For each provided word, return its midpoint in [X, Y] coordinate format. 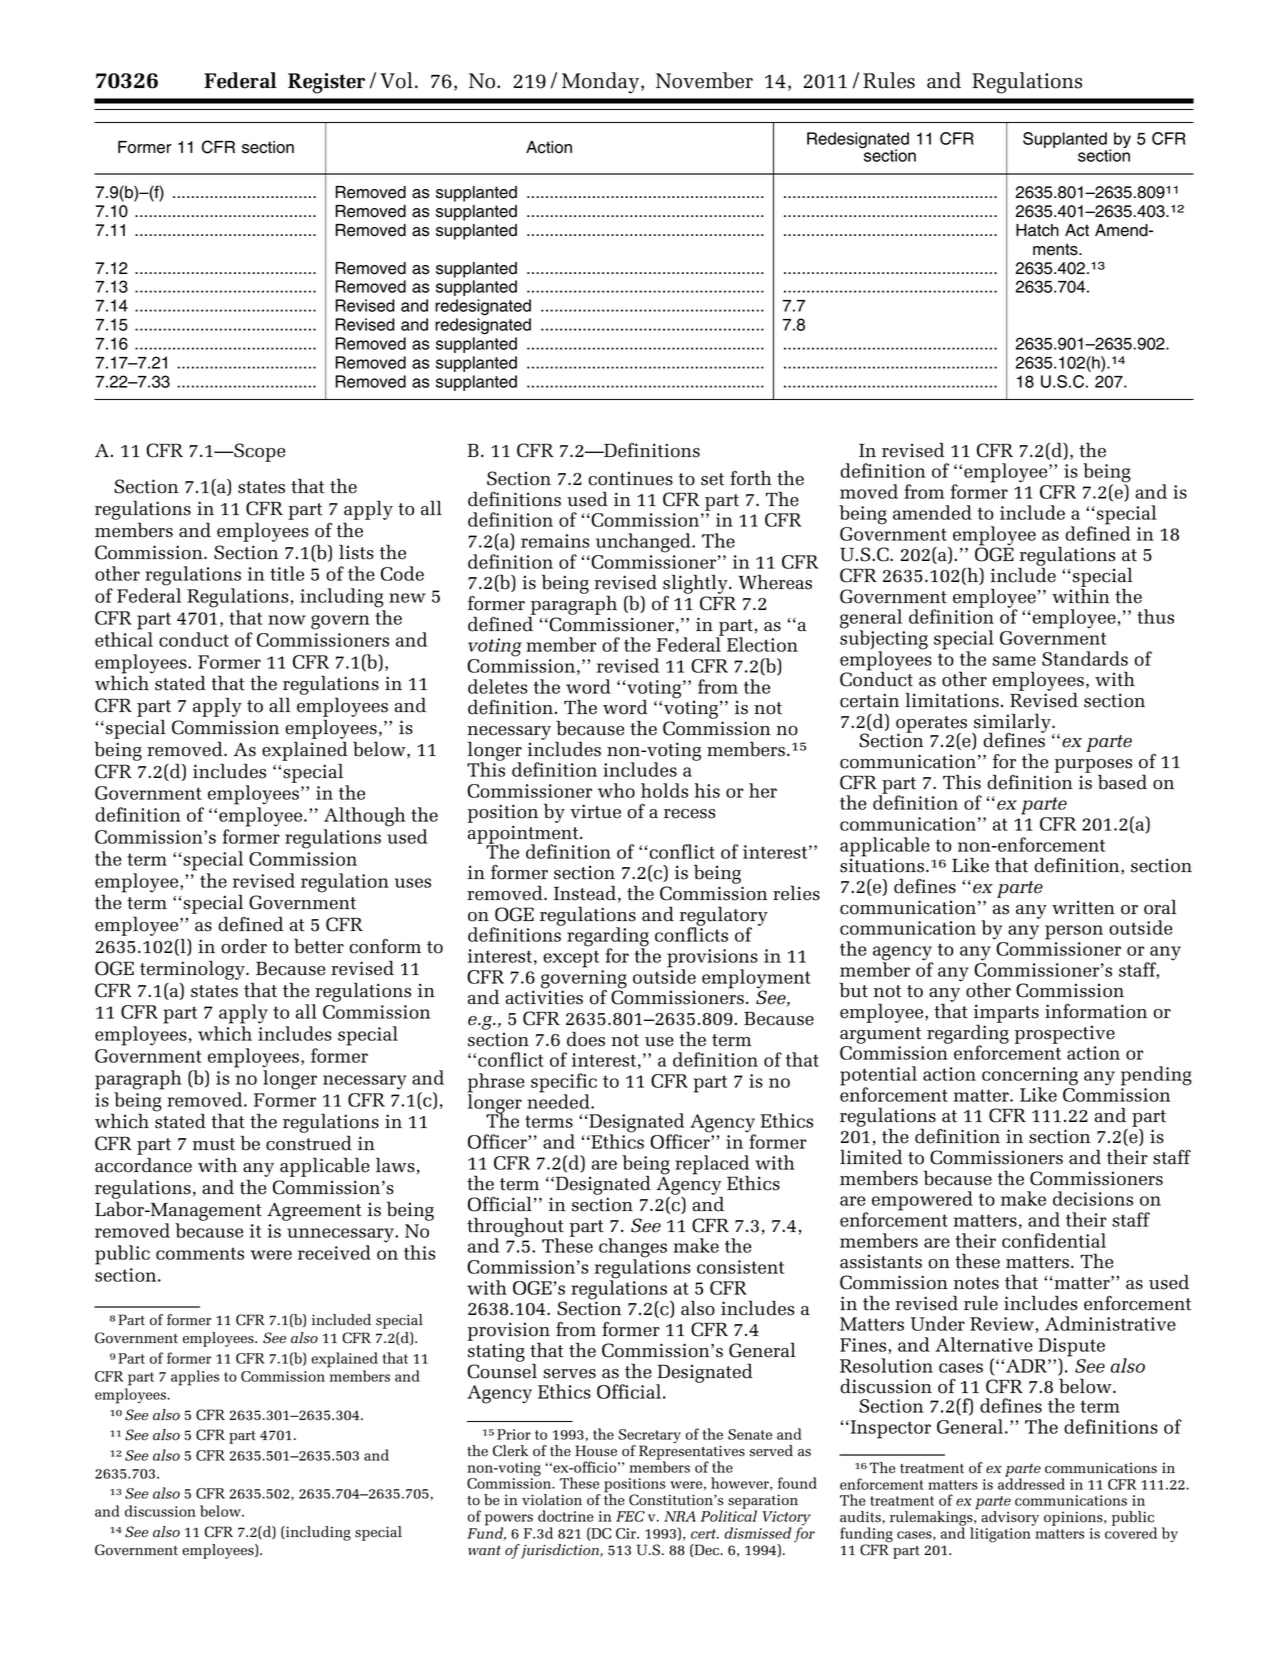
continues [631, 478]
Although [365, 817]
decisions [1093, 1198]
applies [195, 1378]
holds [664, 790]
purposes [1093, 767]
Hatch [1037, 230]
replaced [712, 1166]
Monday [602, 83]
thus [1155, 616]
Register [326, 83]
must [214, 1144]
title [287, 573]
